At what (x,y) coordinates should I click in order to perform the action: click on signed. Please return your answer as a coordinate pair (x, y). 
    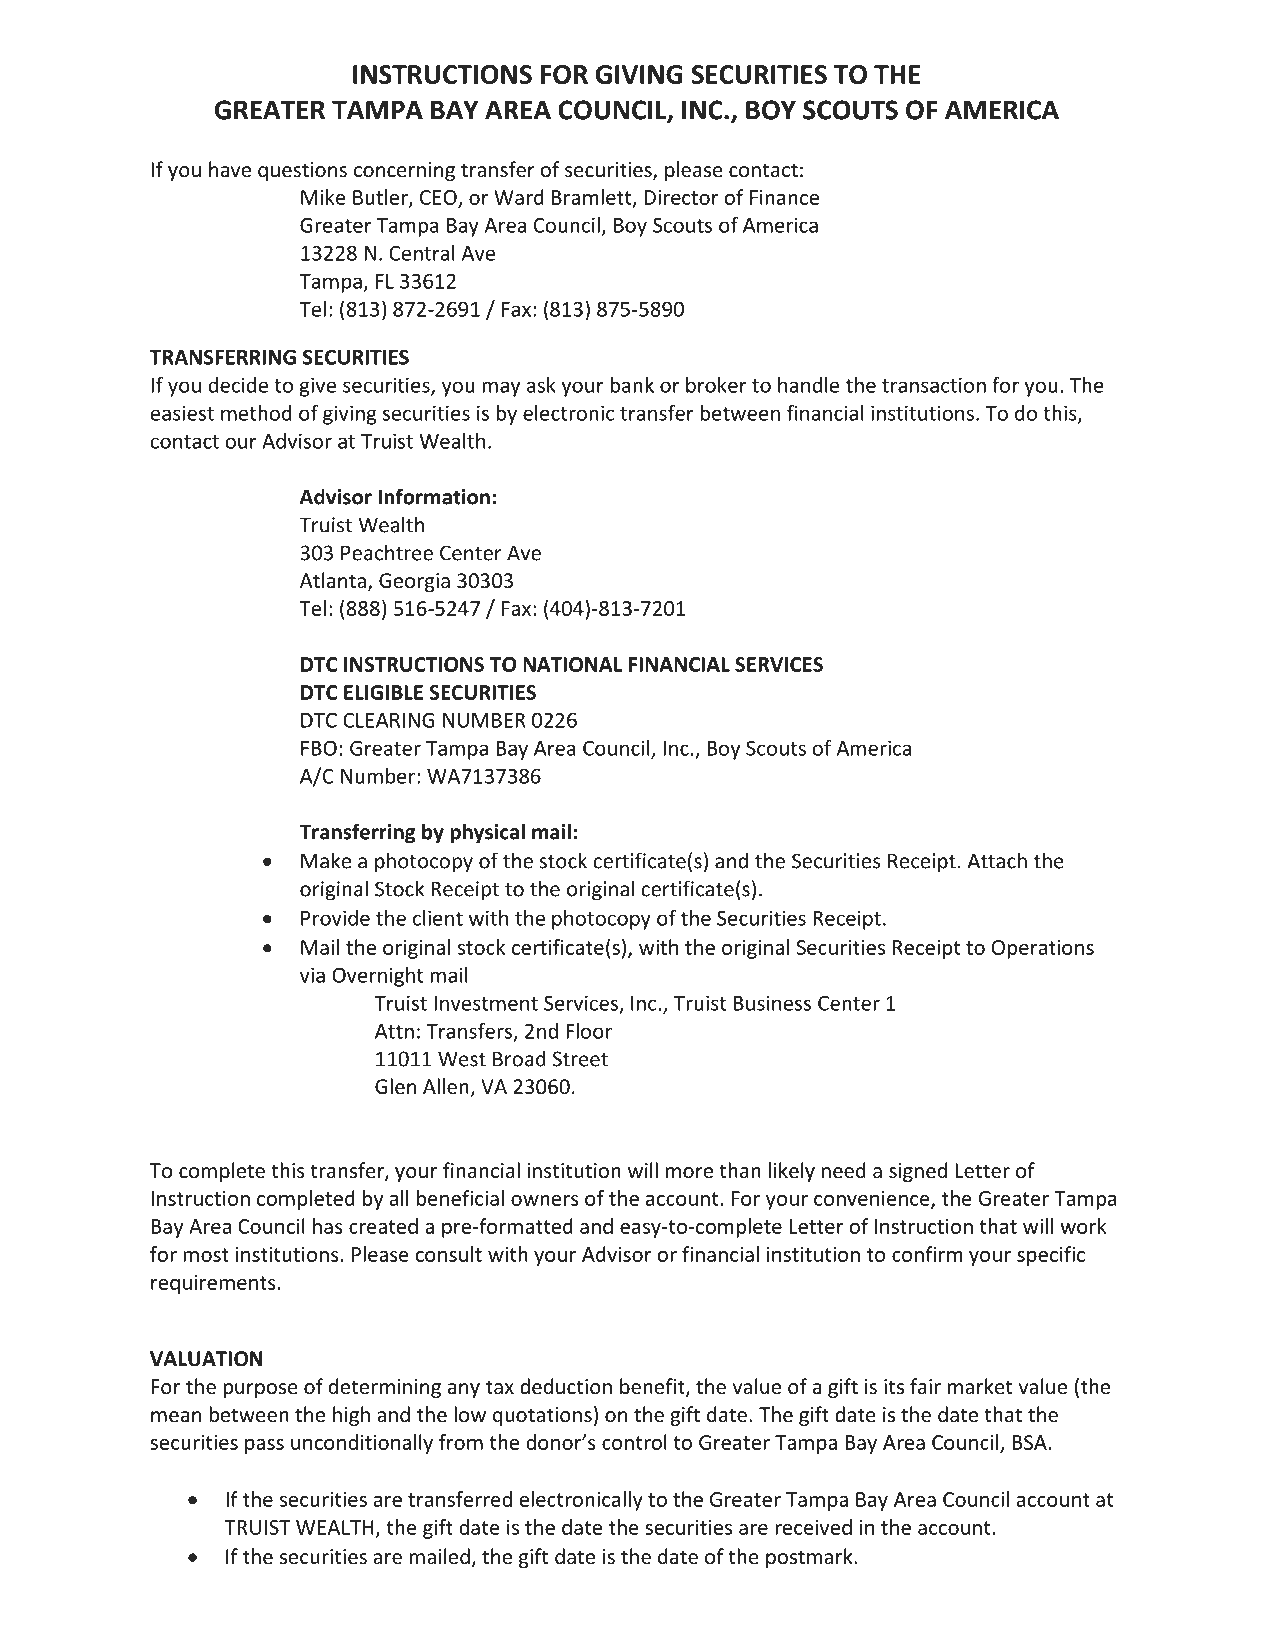
    Looking at the image, I should click on (918, 1172).
